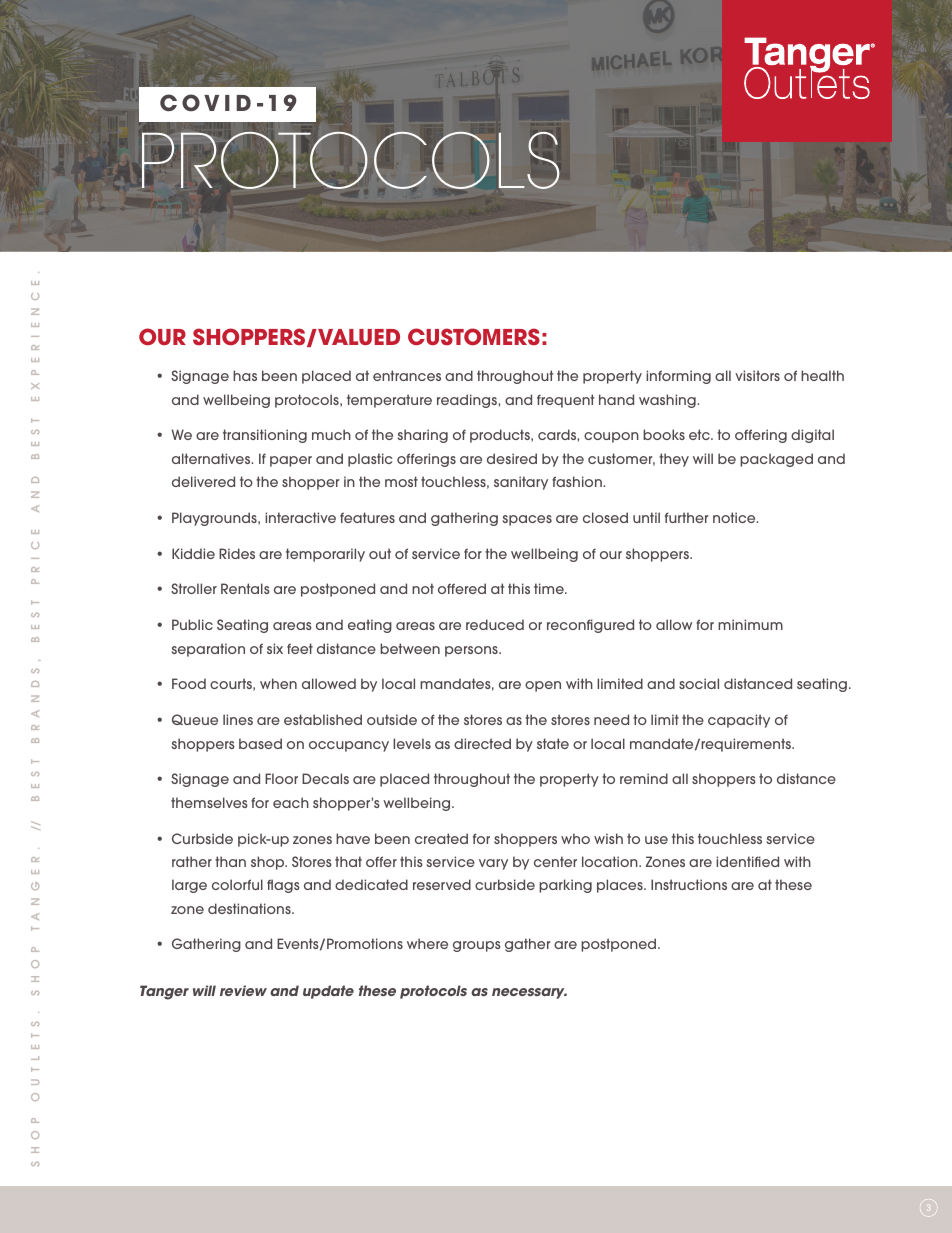  What do you see at coordinates (735, 517) in the document?
I see `notice` at bounding box center [735, 517].
